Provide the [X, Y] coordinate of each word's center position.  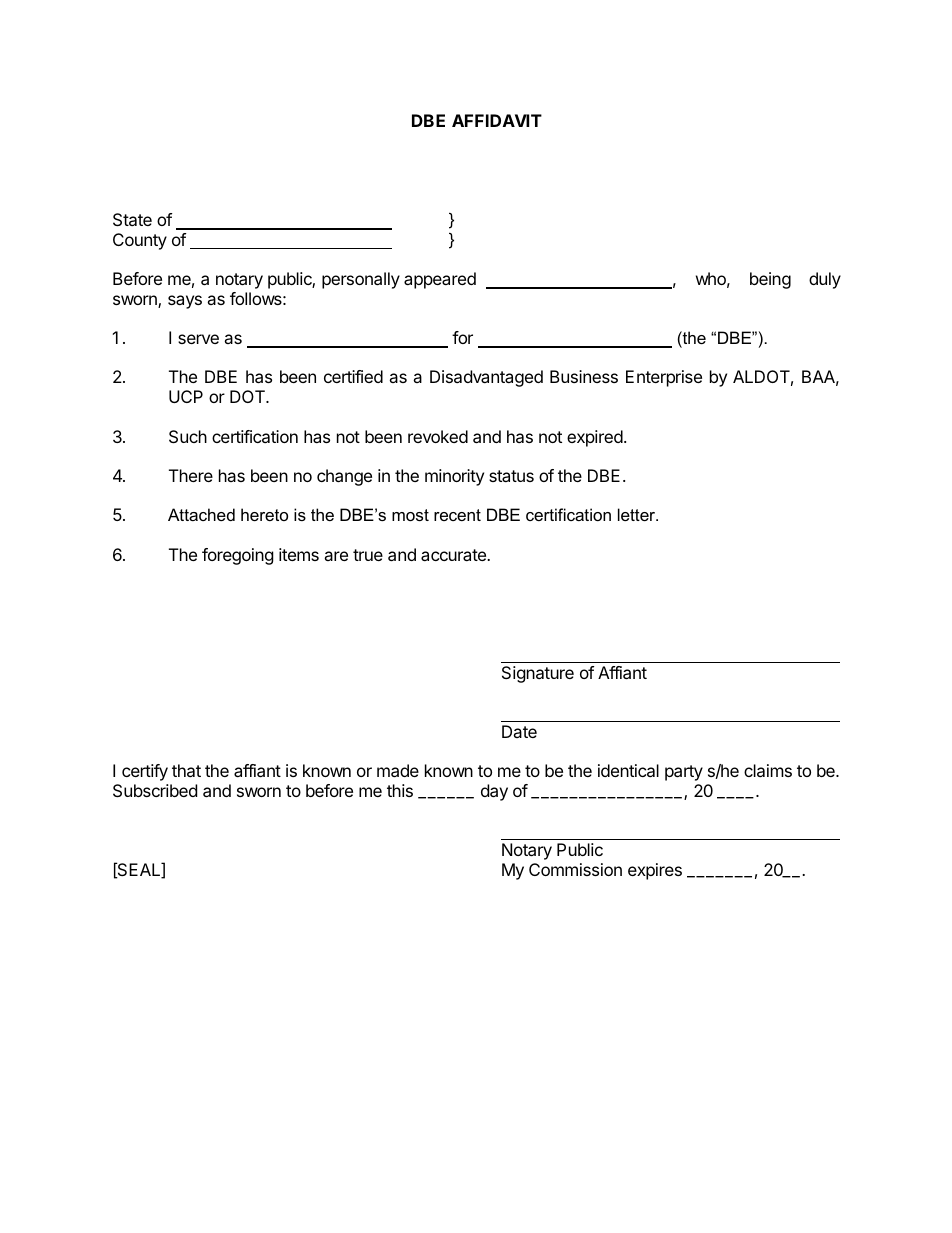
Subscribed [155, 790]
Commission [575, 869]
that [186, 770]
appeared [440, 280]
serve [198, 339]
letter [638, 514]
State [132, 219]
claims [768, 770]
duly [825, 280]
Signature [538, 674]
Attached [201, 514]
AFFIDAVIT [497, 120]
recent [457, 515]
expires [655, 871]
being [770, 280]
